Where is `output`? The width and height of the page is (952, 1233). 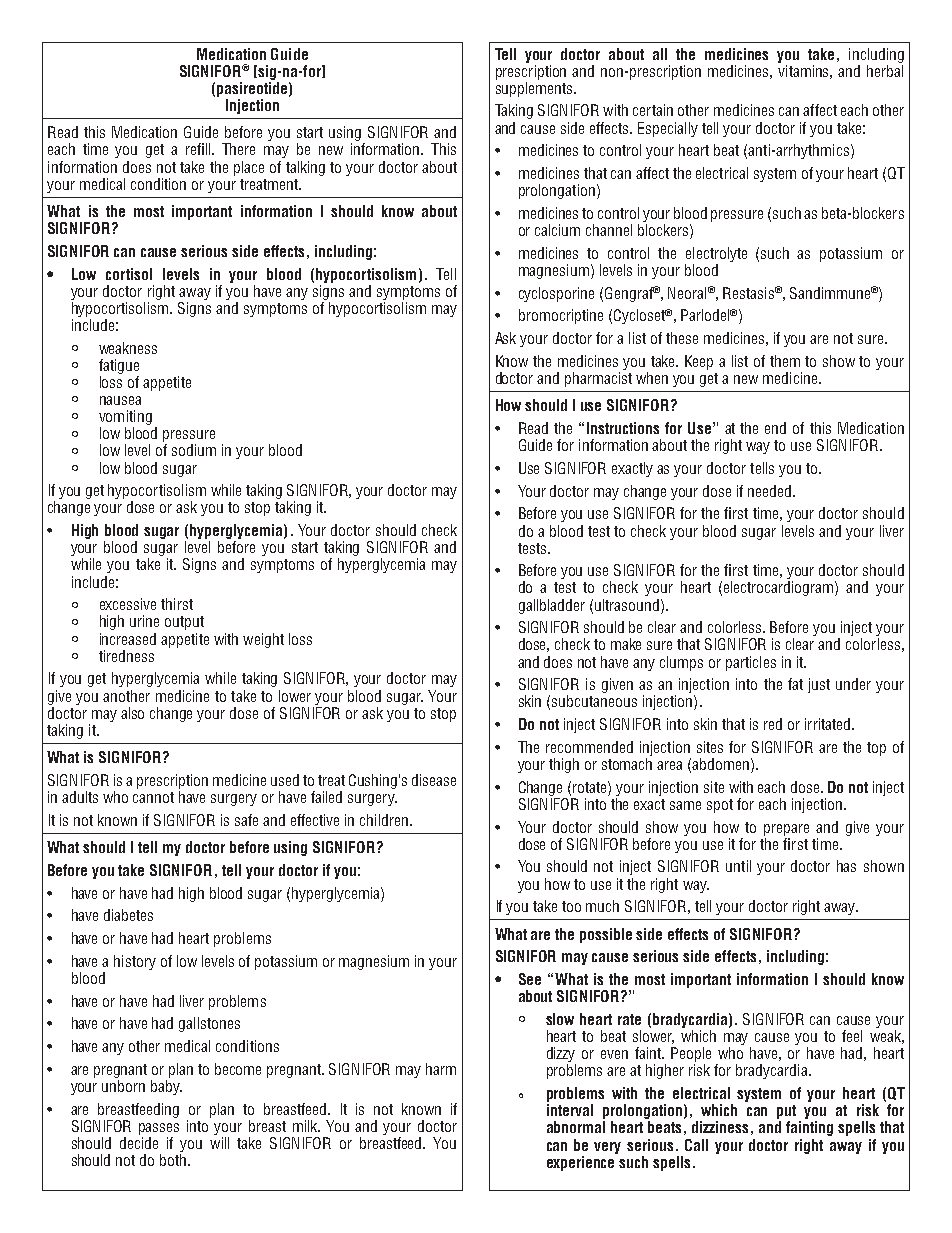
output is located at coordinates (184, 623).
